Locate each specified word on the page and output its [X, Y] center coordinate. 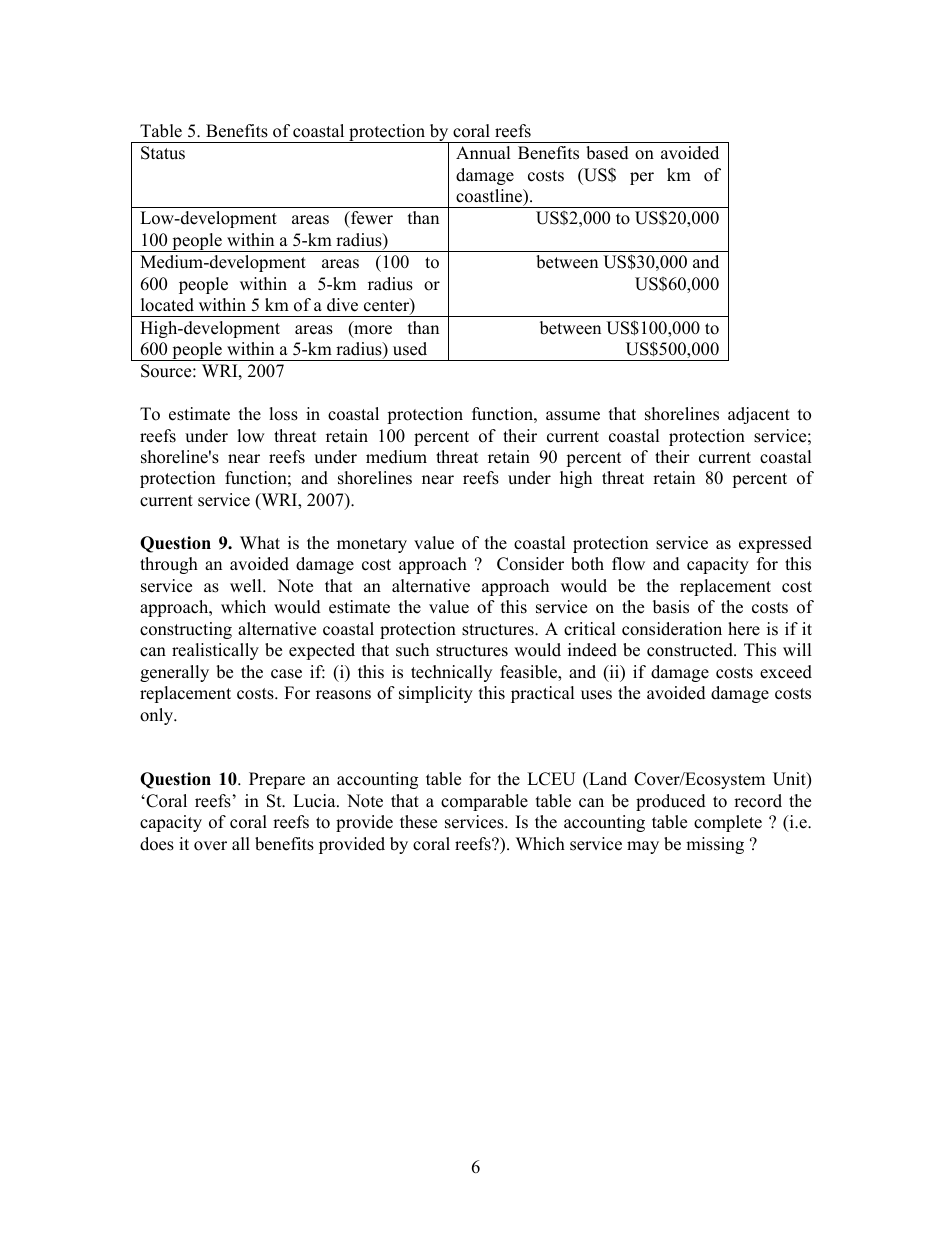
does [157, 844]
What [260, 542]
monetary [372, 545]
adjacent [759, 415]
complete [728, 823]
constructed [691, 650]
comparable [484, 802]
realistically [215, 651]
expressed [775, 544]
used [410, 349]
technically [451, 673]
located [167, 305]
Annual [483, 153]
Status [163, 153]
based [607, 153]
